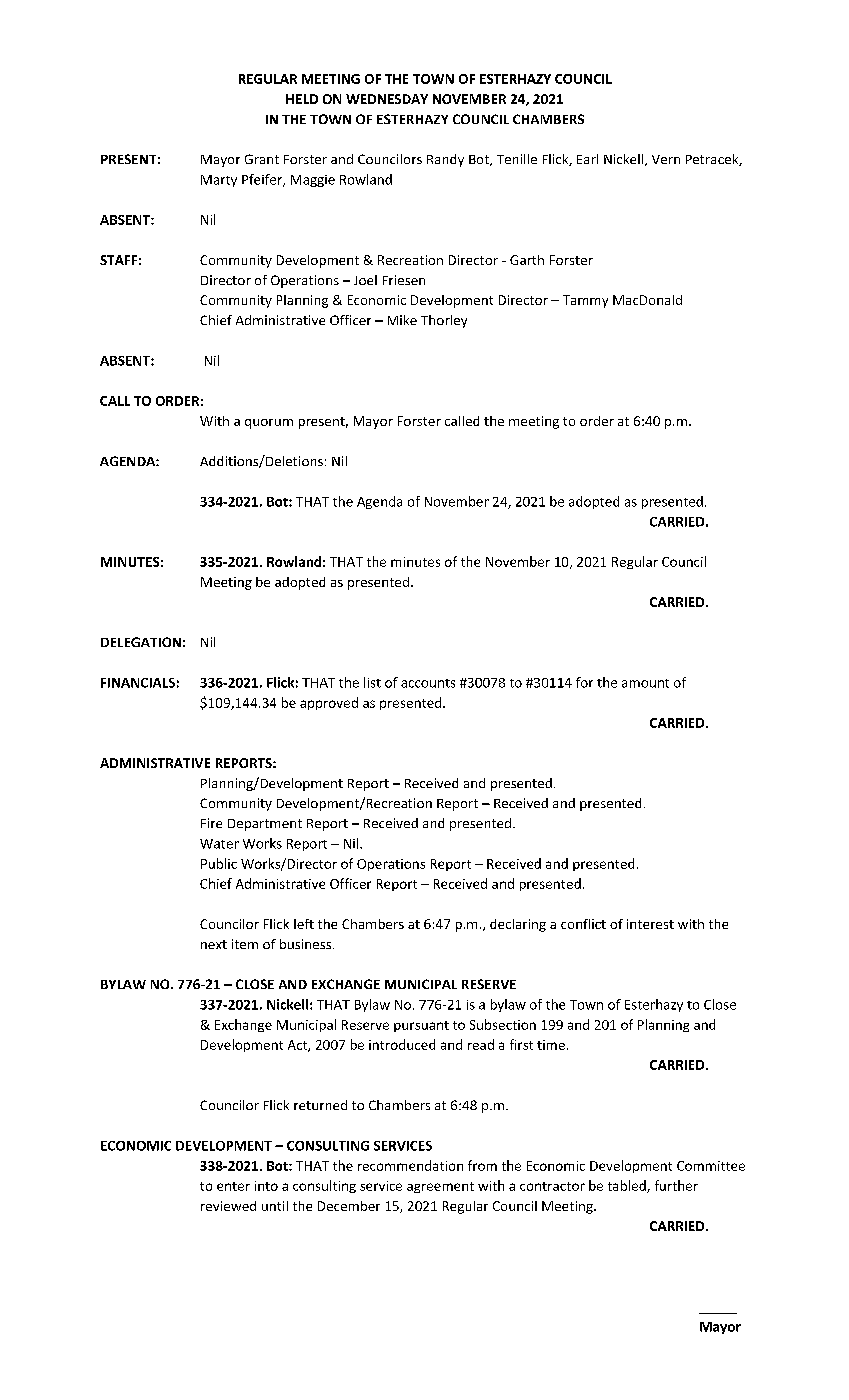 The width and height of the document is (849, 1400). Describe the element at coordinates (445, 160) in the document. I see `Randy` at that location.
